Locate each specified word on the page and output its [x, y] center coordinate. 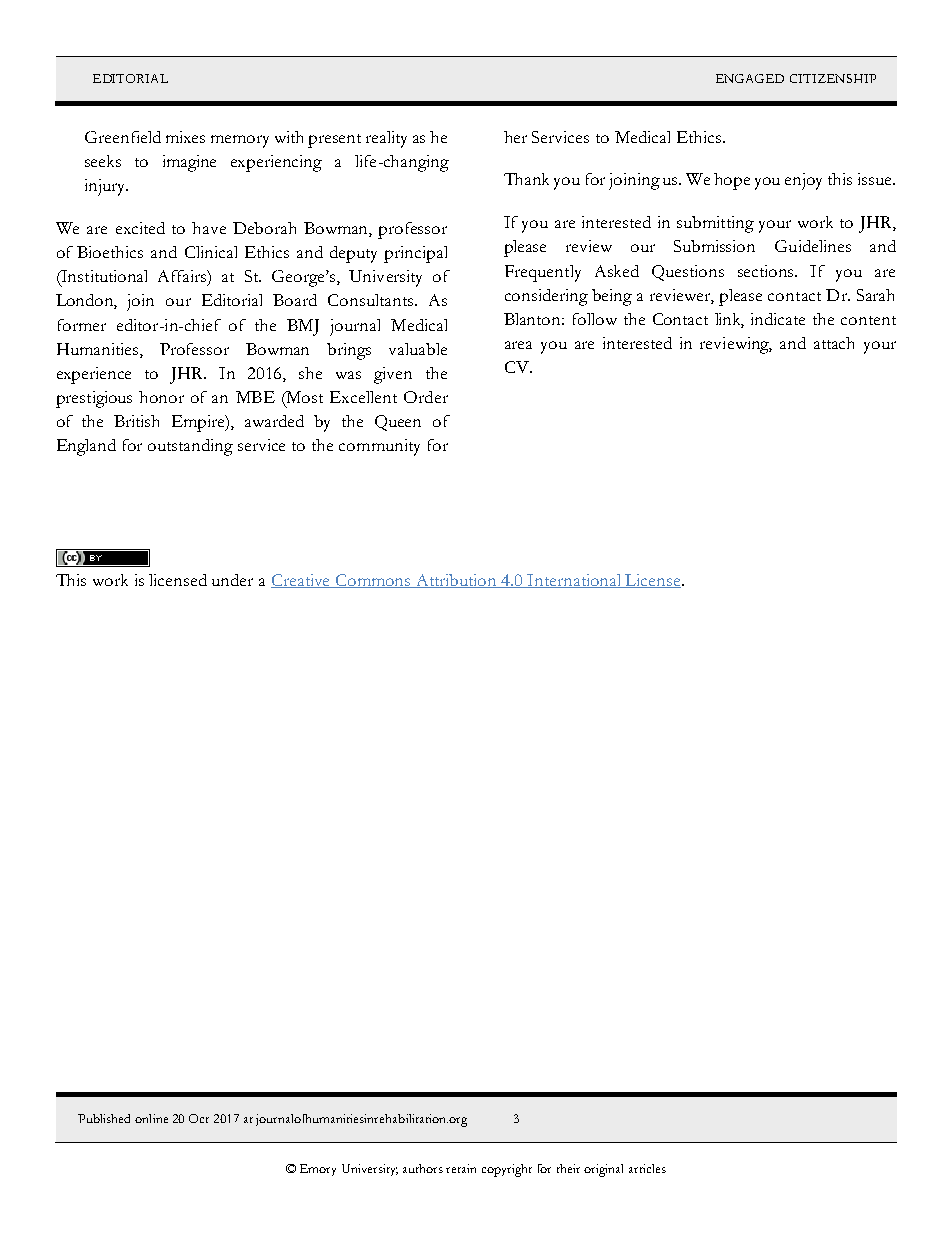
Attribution [457, 581]
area [518, 345]
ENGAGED [750, 78]
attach [834, 343]
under [232, 580]
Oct [199, 1118]
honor [161, 397]
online [151, 1118]
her [515, 137]
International [575, 581]
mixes [185, 137]
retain [461, 1168]
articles [647, 1168]
